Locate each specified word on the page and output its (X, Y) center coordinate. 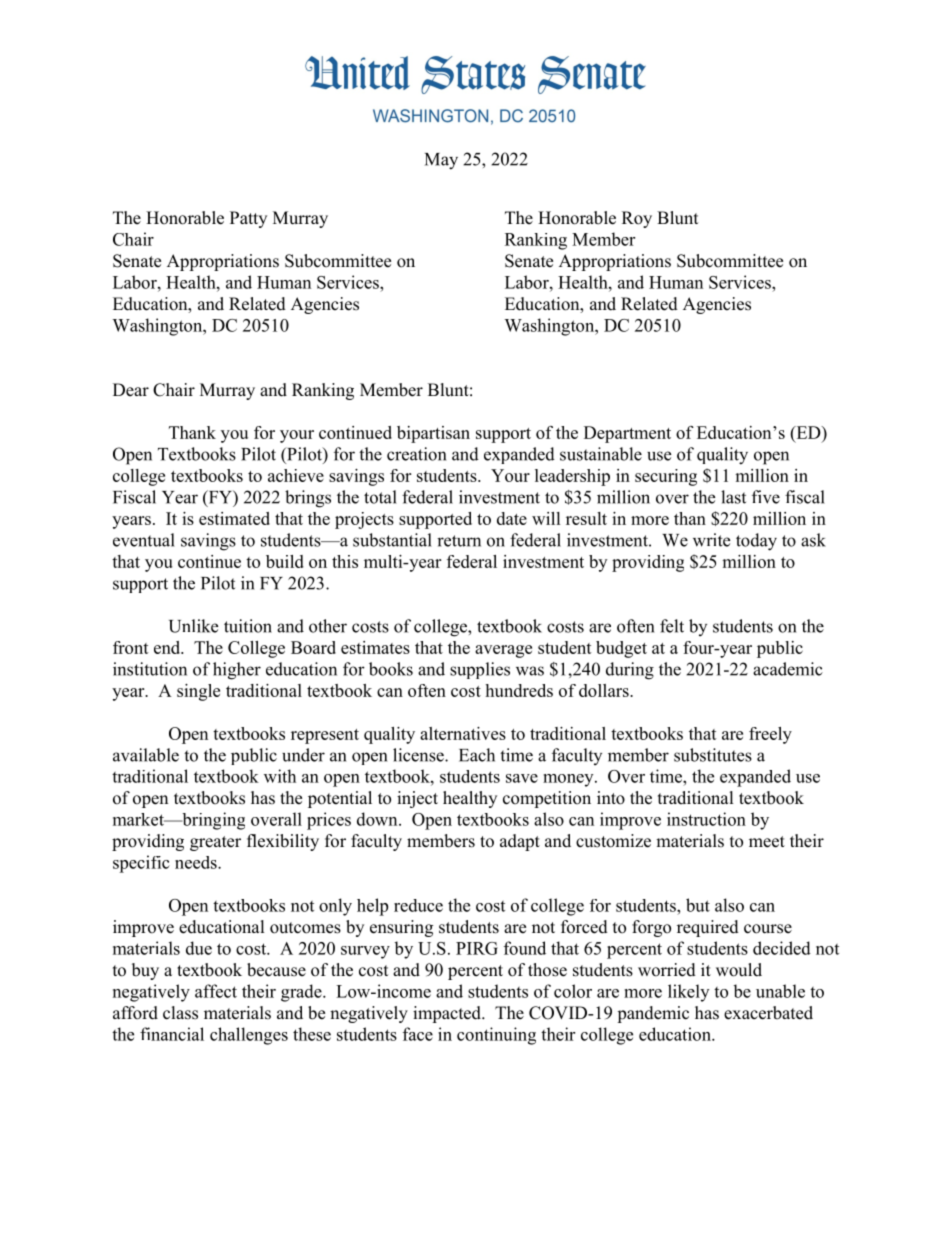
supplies (480, 670)
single (198, 692)
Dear (131, 390)
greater (215, 843)
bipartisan (433, 434)
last (733, 497)
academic (788, 669)
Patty (248, 219)
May (441, 161)
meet (767, 842)
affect (216, 991)
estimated (234, 518)
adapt (520, 842)
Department (627, 434)
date (512, 518)
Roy (637, 219)
